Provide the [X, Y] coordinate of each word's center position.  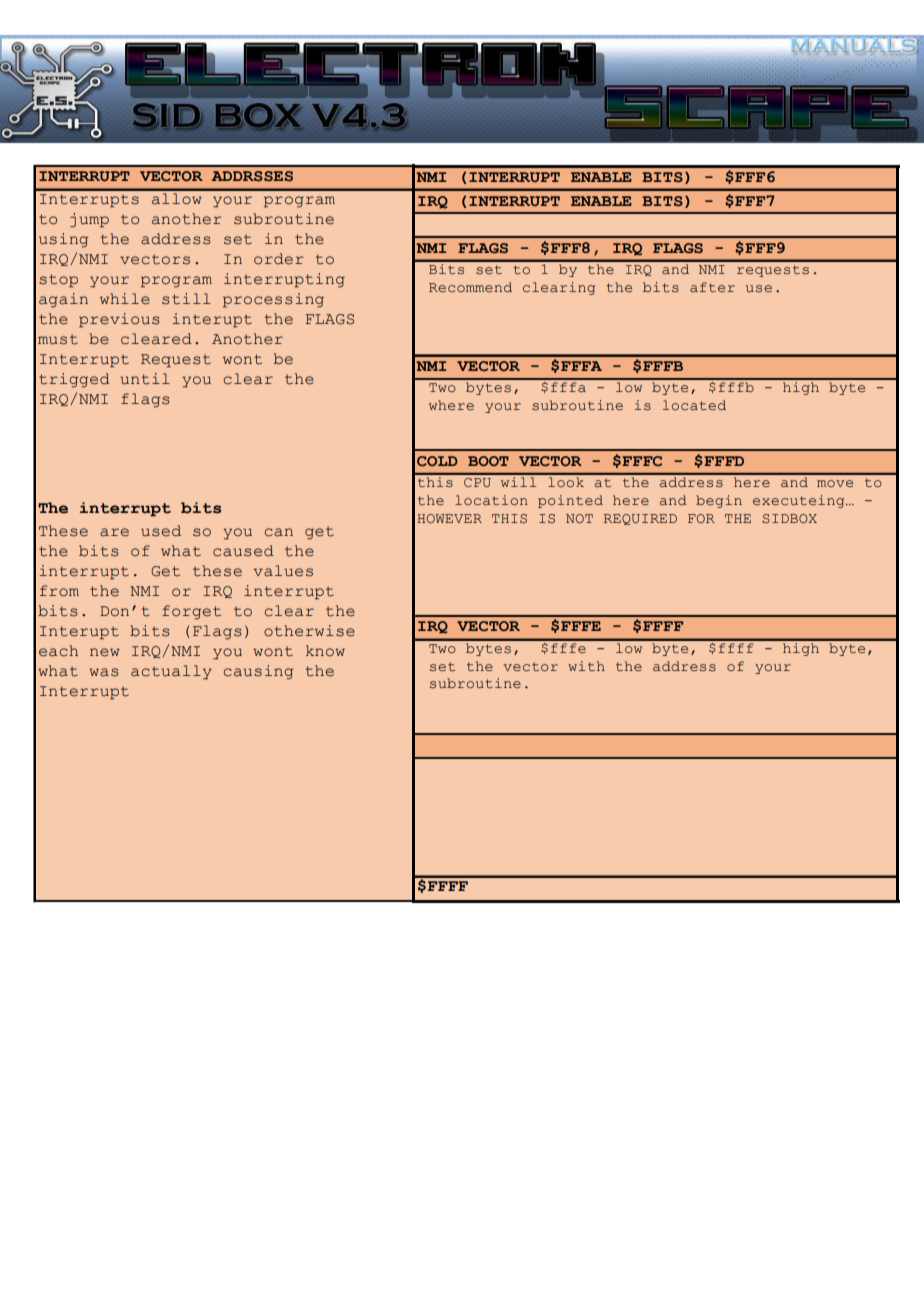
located [694, 405]
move [835, 483]
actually [171, 672]
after [712, 287]
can [278, 532]
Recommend [470, 287]
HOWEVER [449, 518]
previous [119, 320]
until [145, 379]
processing [273, 300]
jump [89, 220]
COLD [437, 461]
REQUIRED [640, 519]
